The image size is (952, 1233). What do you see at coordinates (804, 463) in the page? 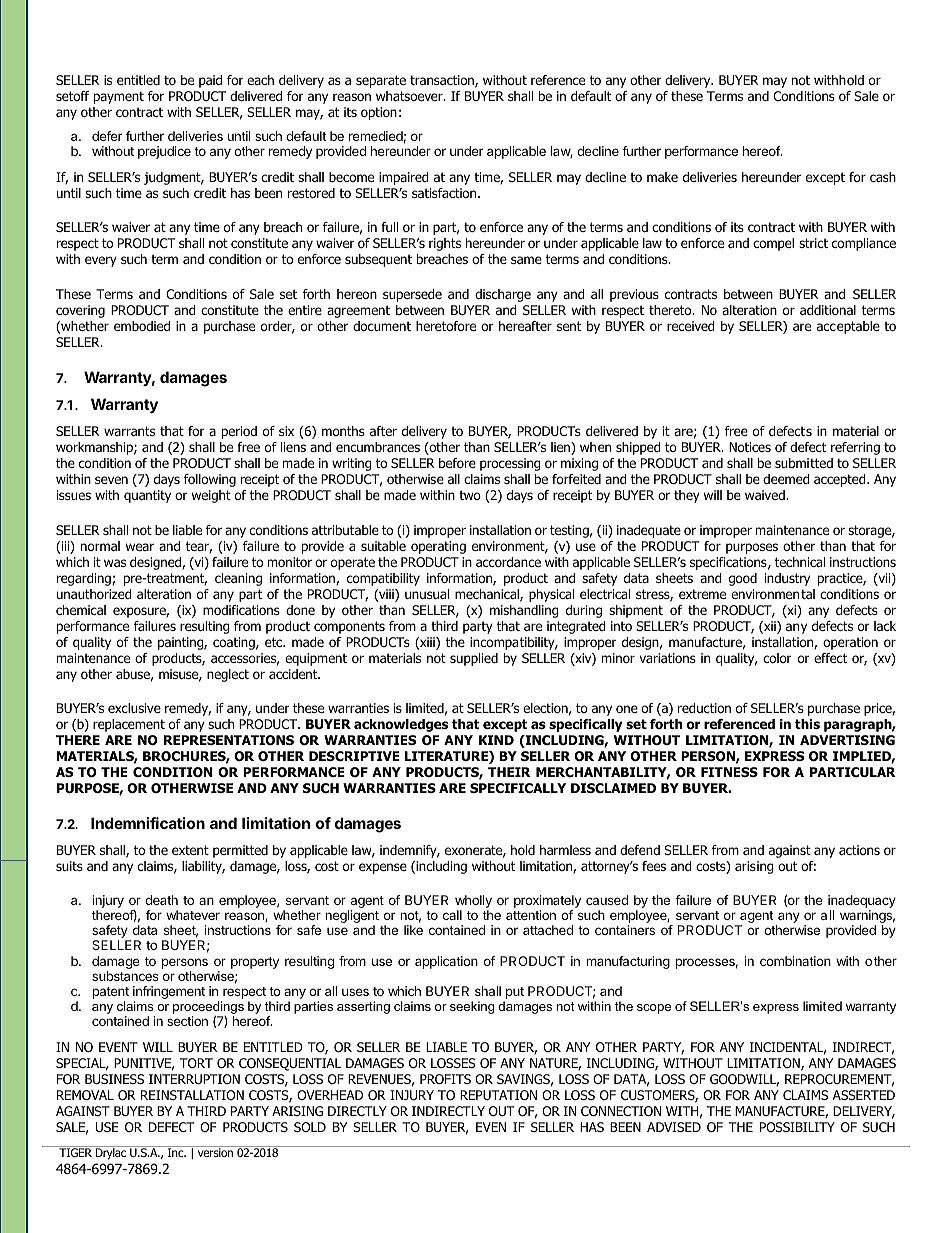
I see `submitted` at bounding box center [804, 463].
